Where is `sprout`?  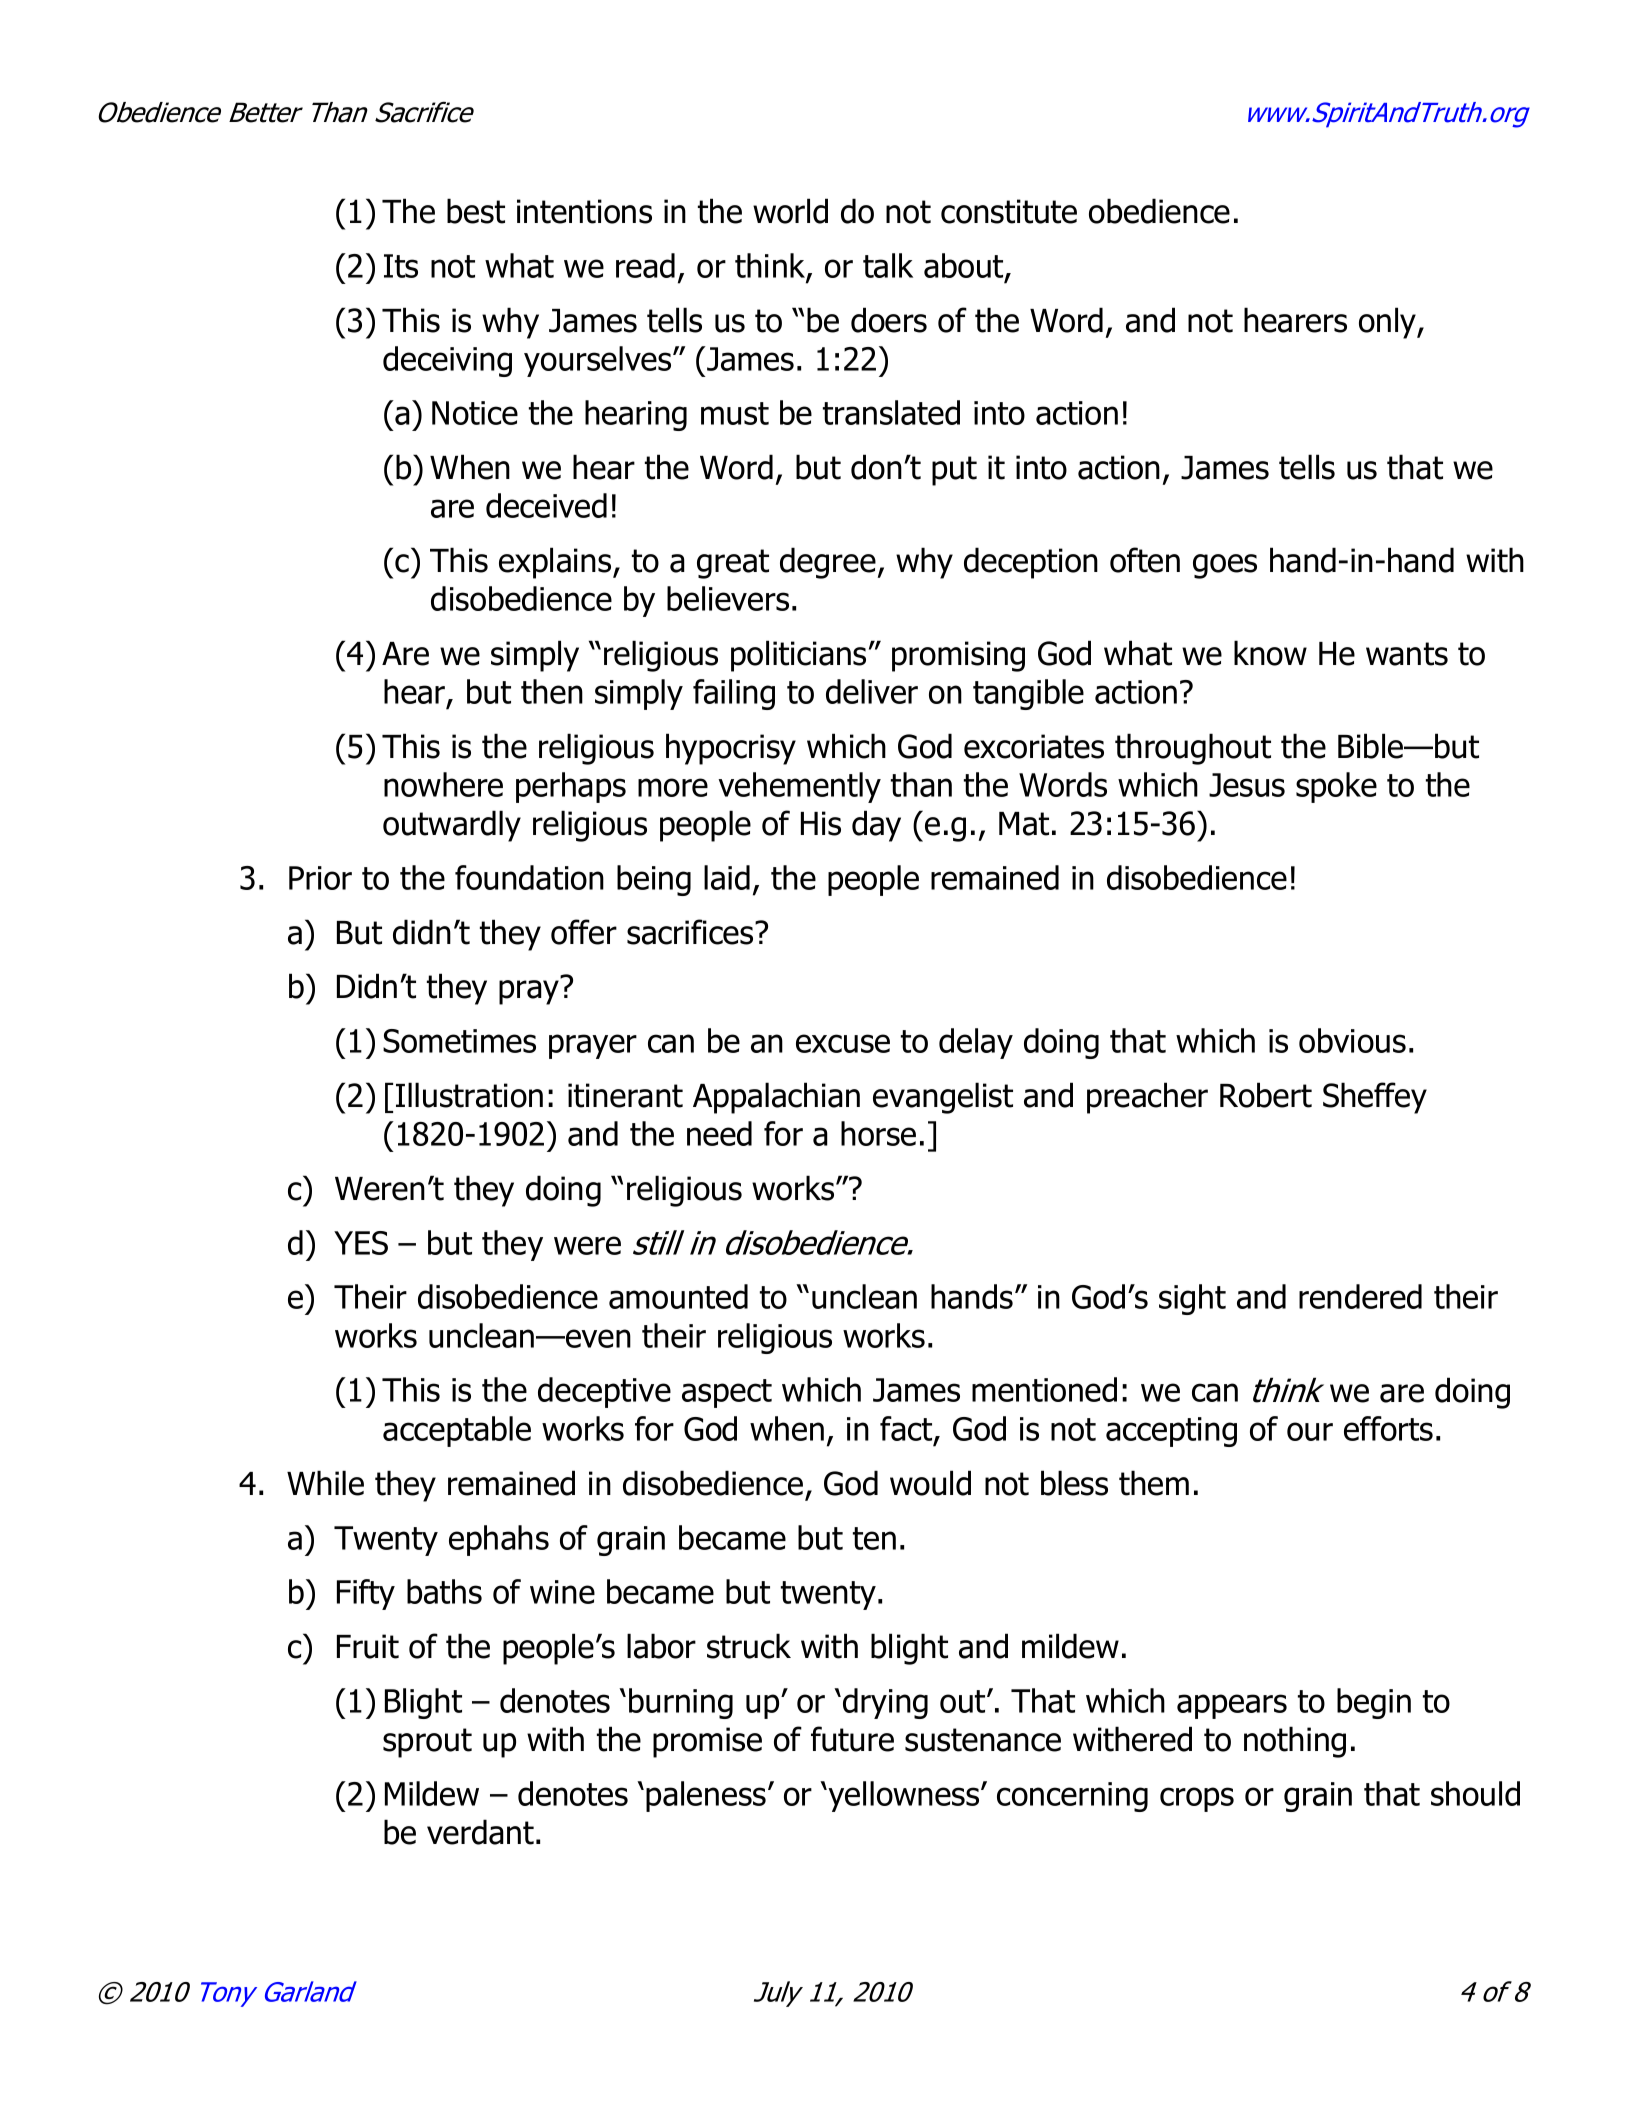
sprout is located at coordinates (427, 1743).
